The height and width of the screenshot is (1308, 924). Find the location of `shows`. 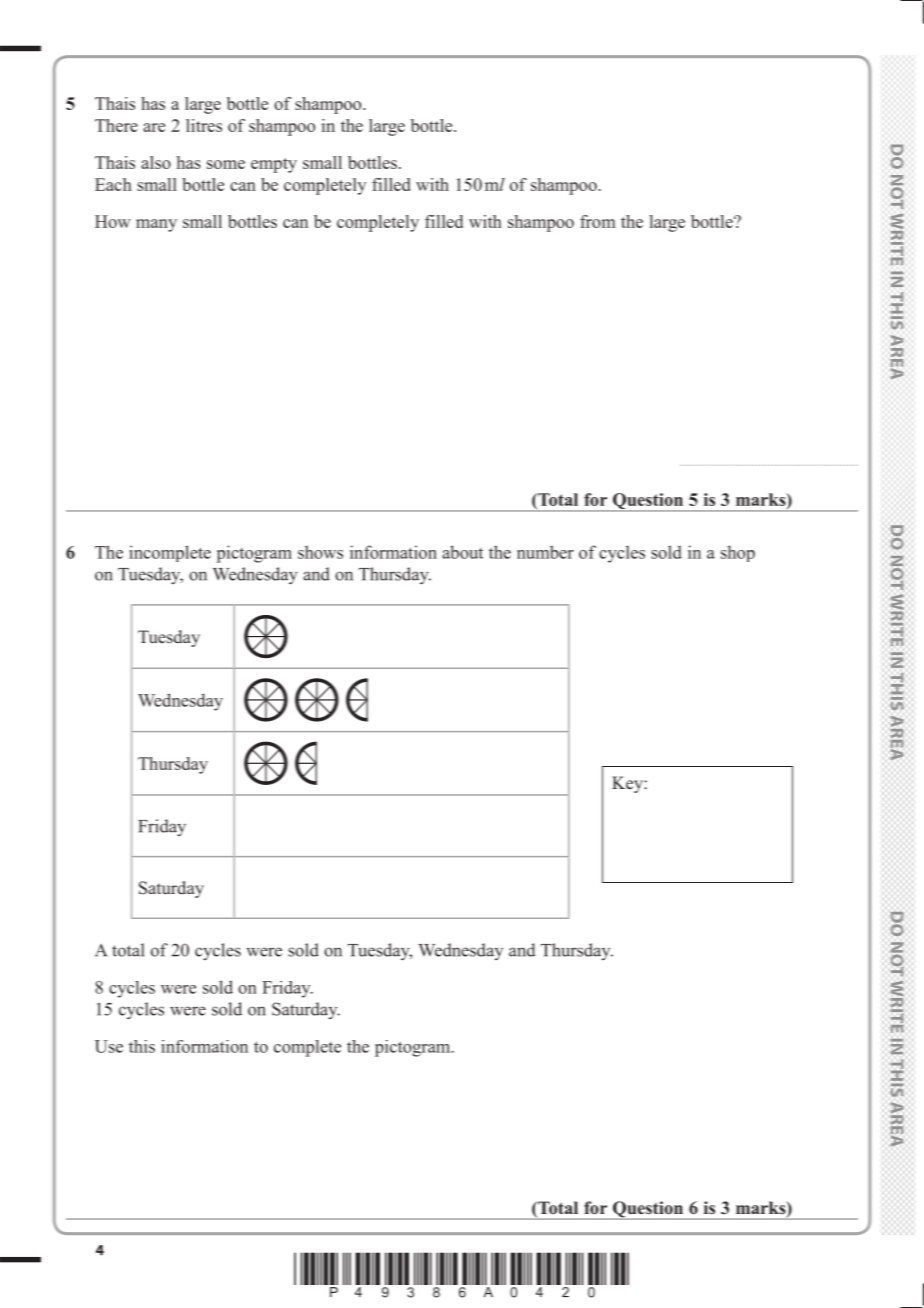

shows is located at coordinates (320, 552).
